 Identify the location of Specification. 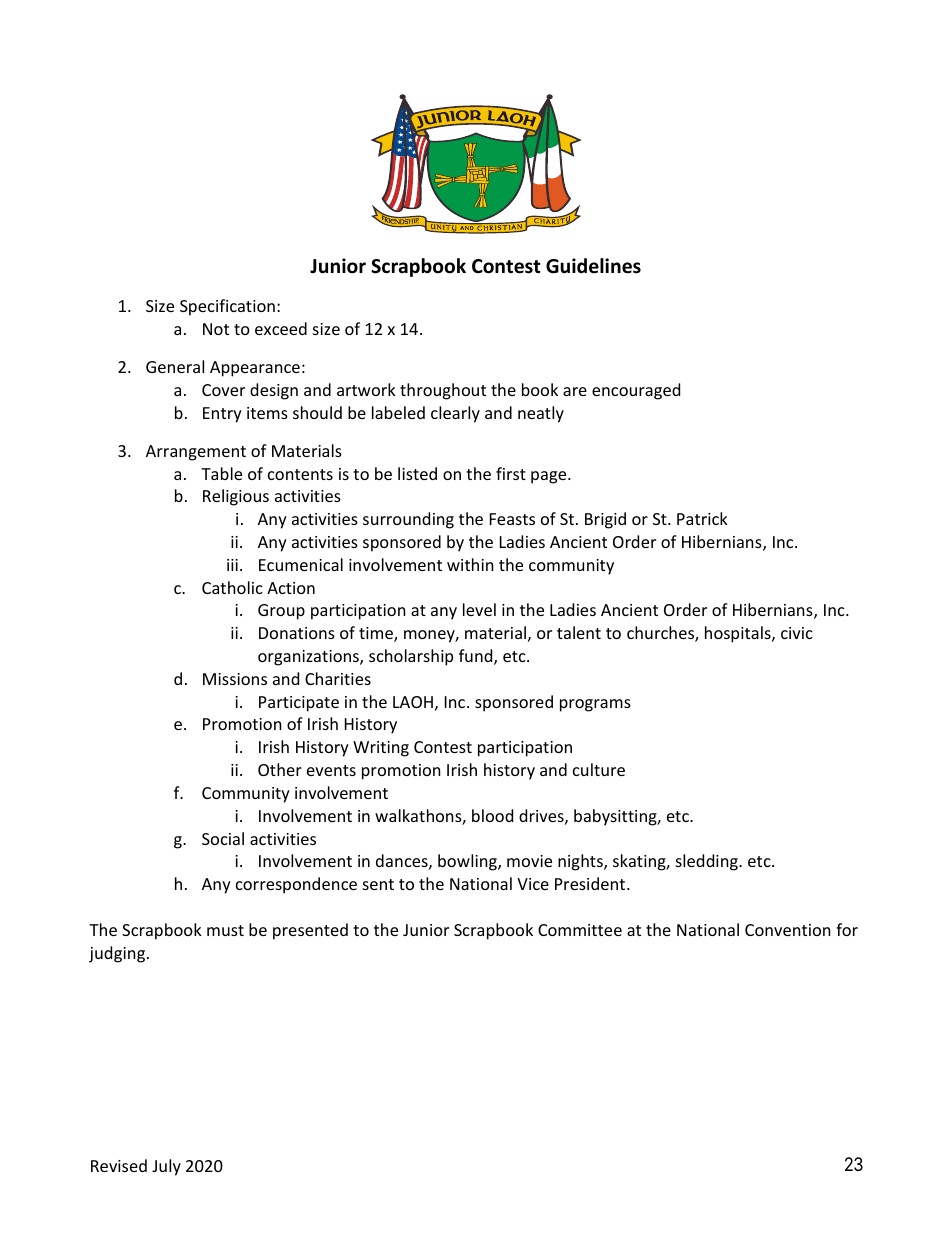
(227, 307).
